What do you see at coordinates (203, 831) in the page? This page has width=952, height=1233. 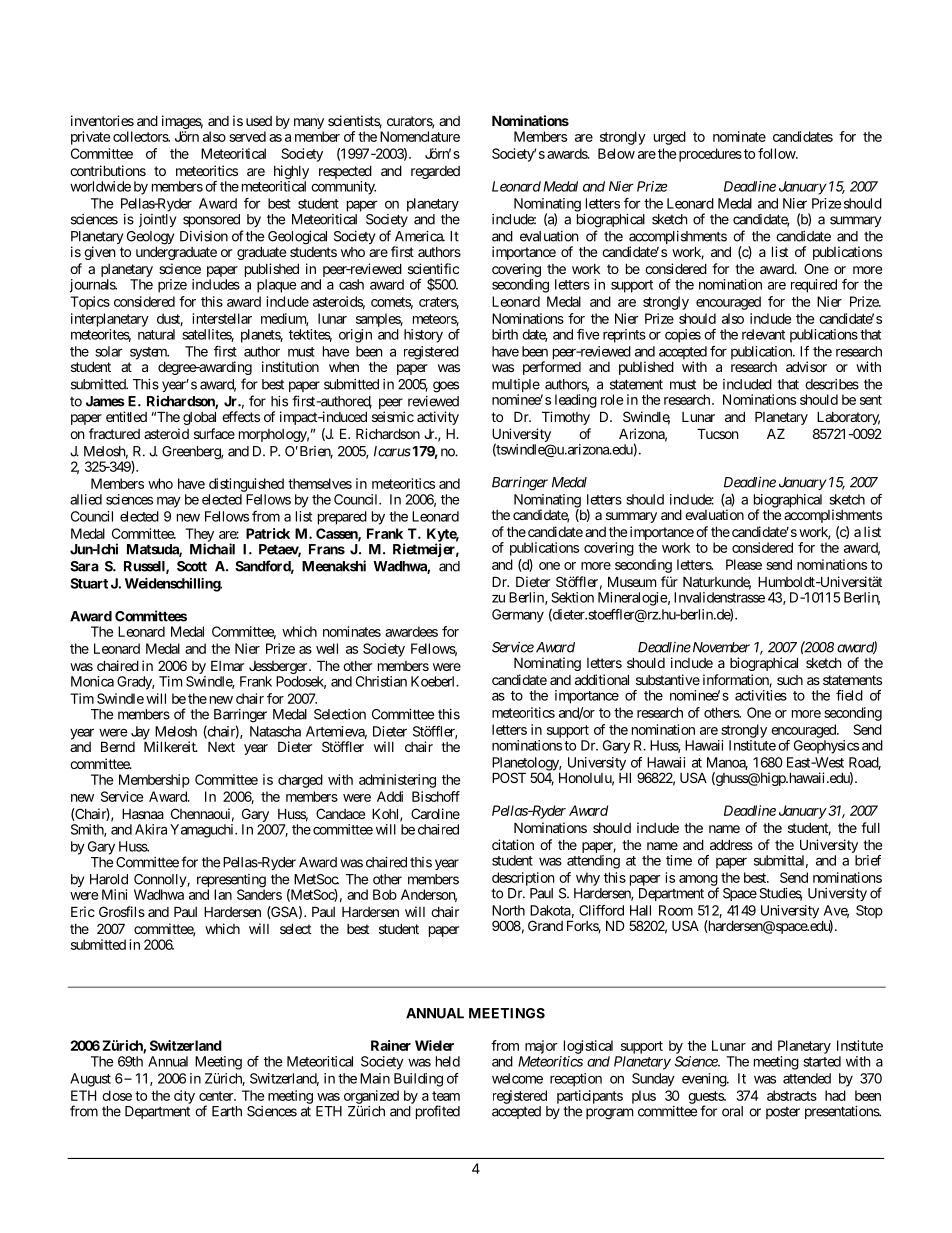 I see `Yamaguchi` at bounding box center [203, 831].
